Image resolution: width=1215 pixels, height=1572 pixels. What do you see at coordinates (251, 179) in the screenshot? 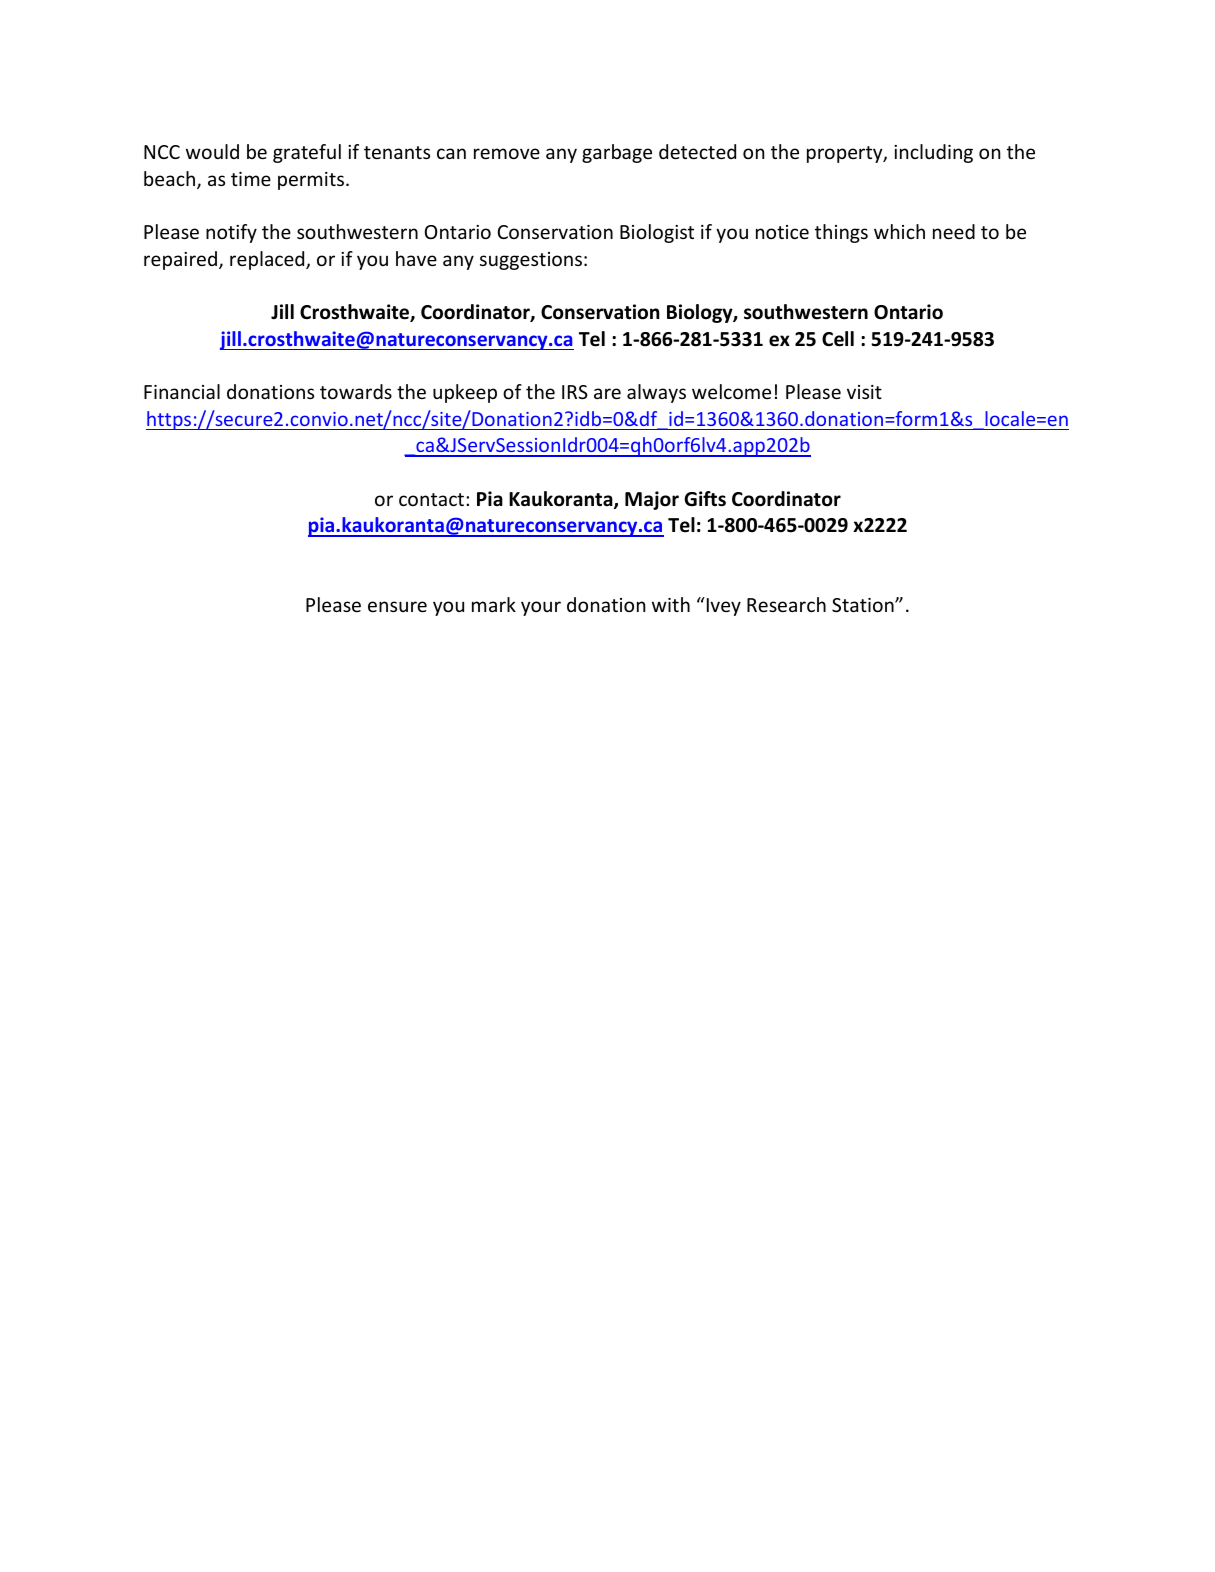
I see `time` at bounding box center [251, 179].
